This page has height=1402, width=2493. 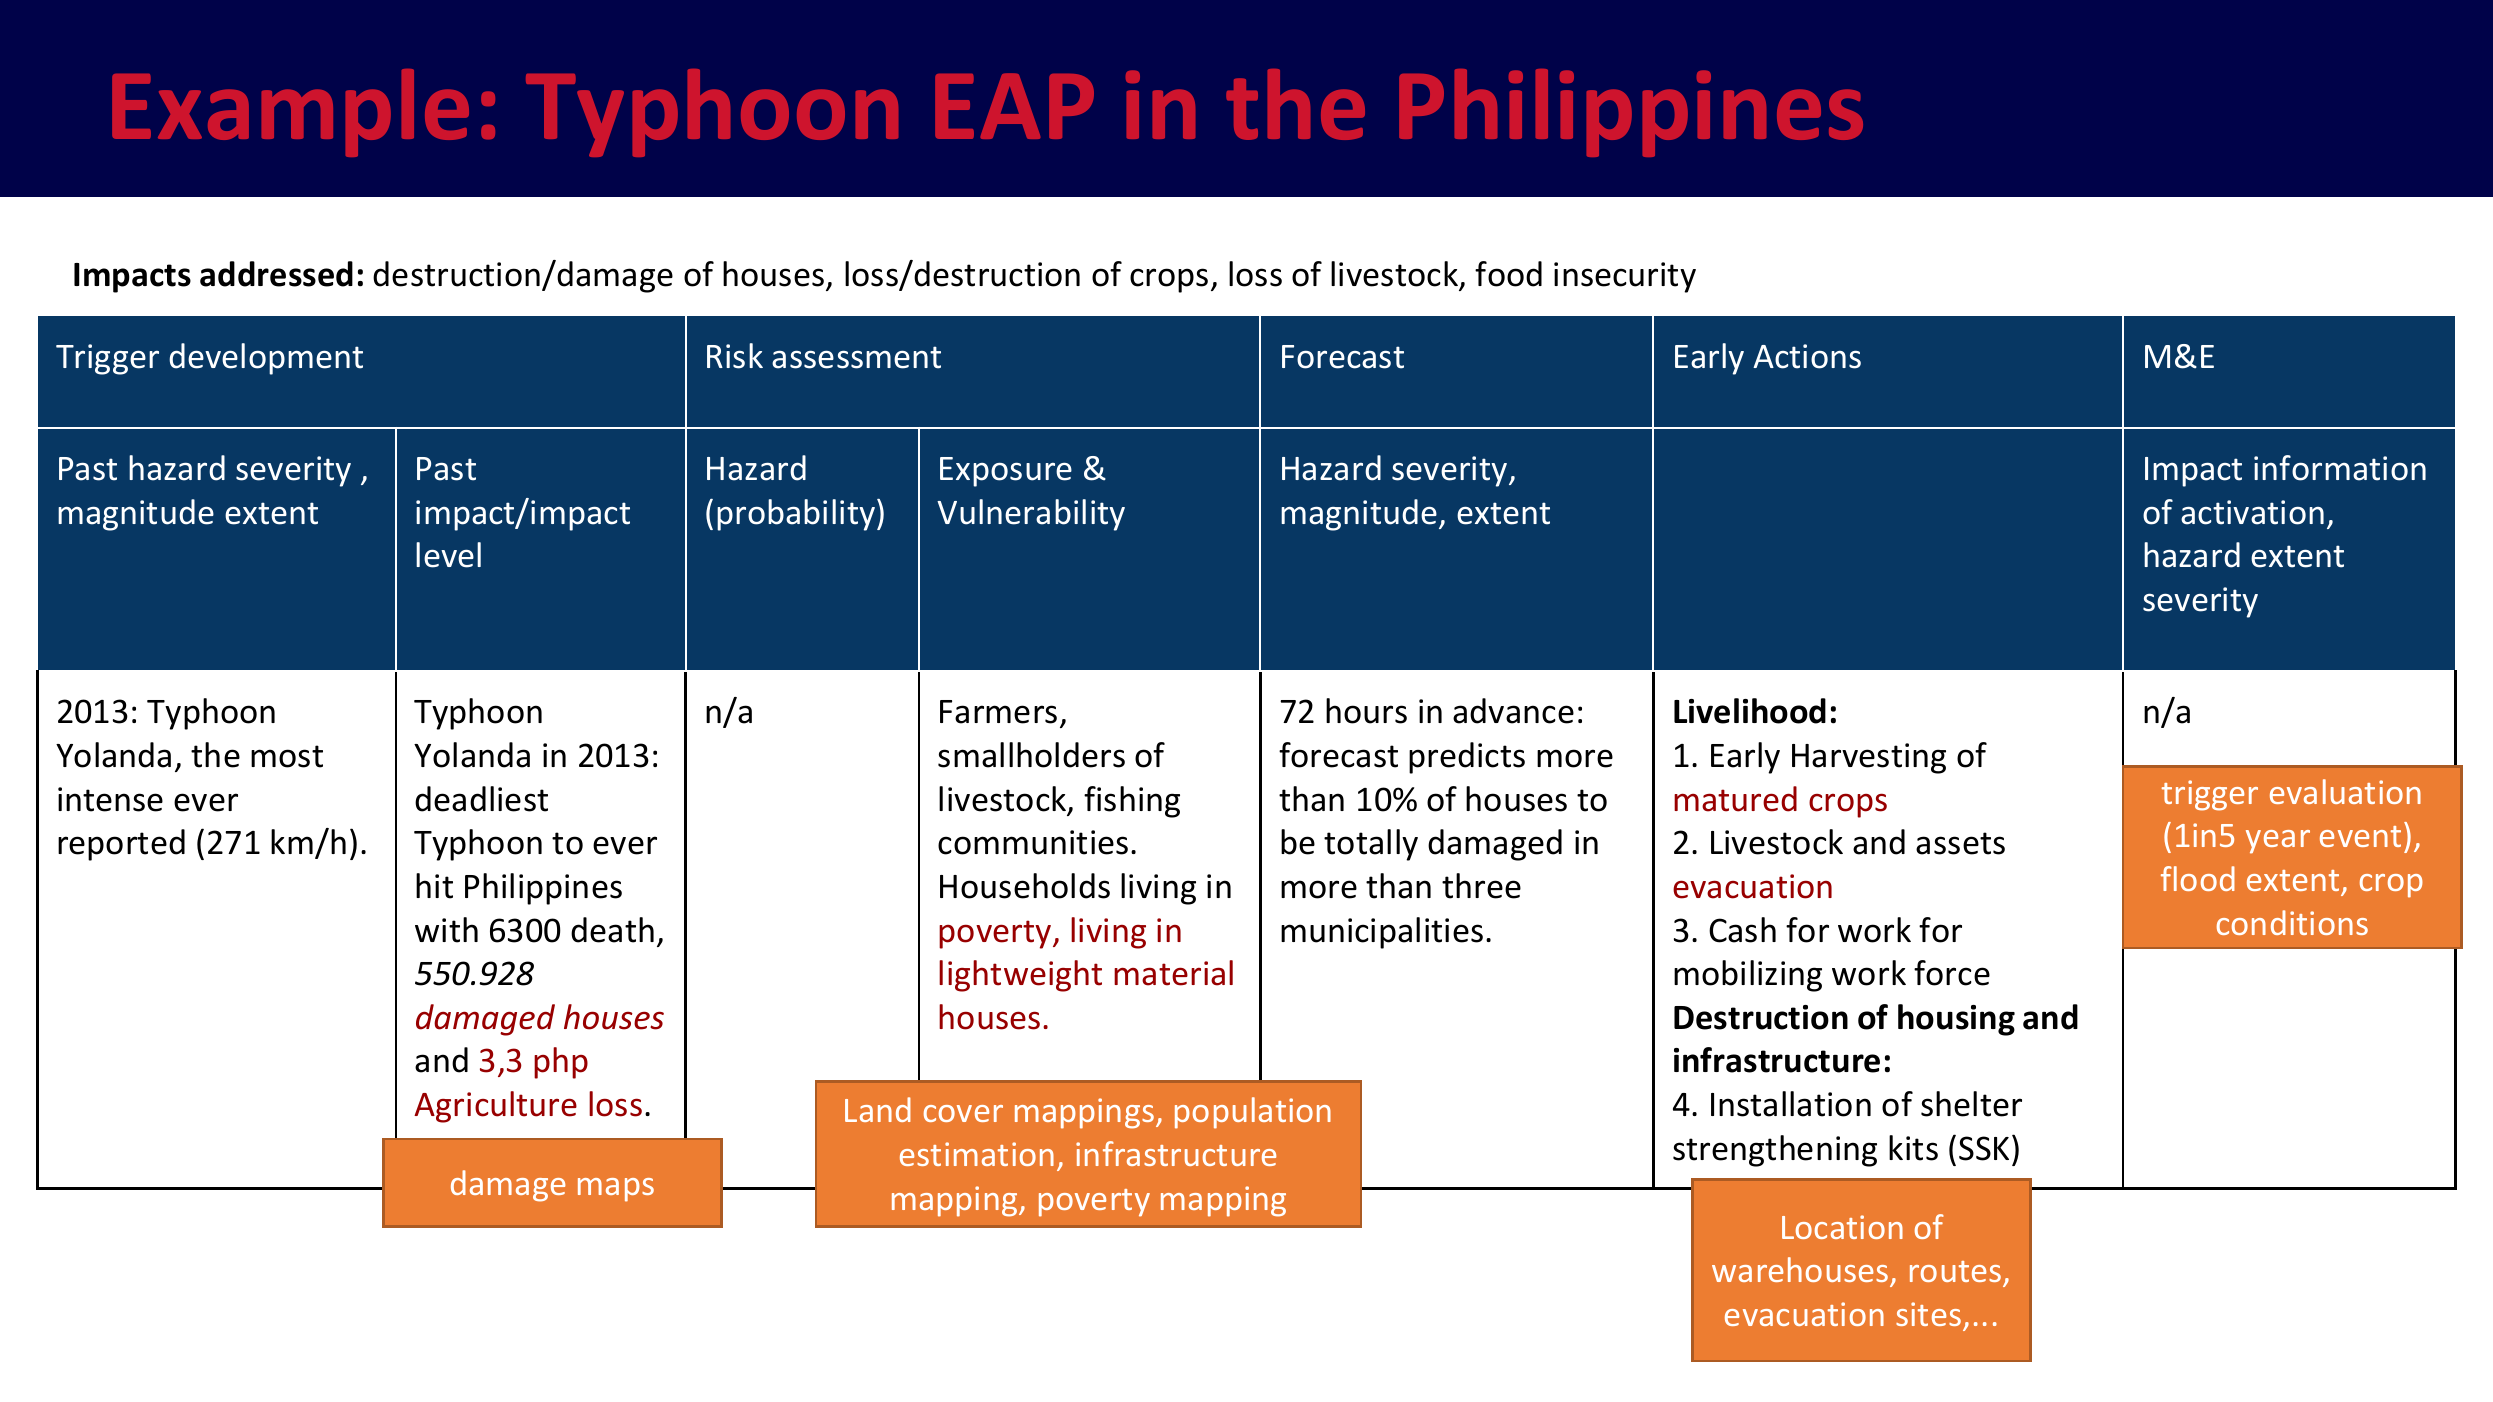 What do you see at coordinates (1869, 758) in the page?
I see `Harvesting` at bounding box center [1869, 758].
